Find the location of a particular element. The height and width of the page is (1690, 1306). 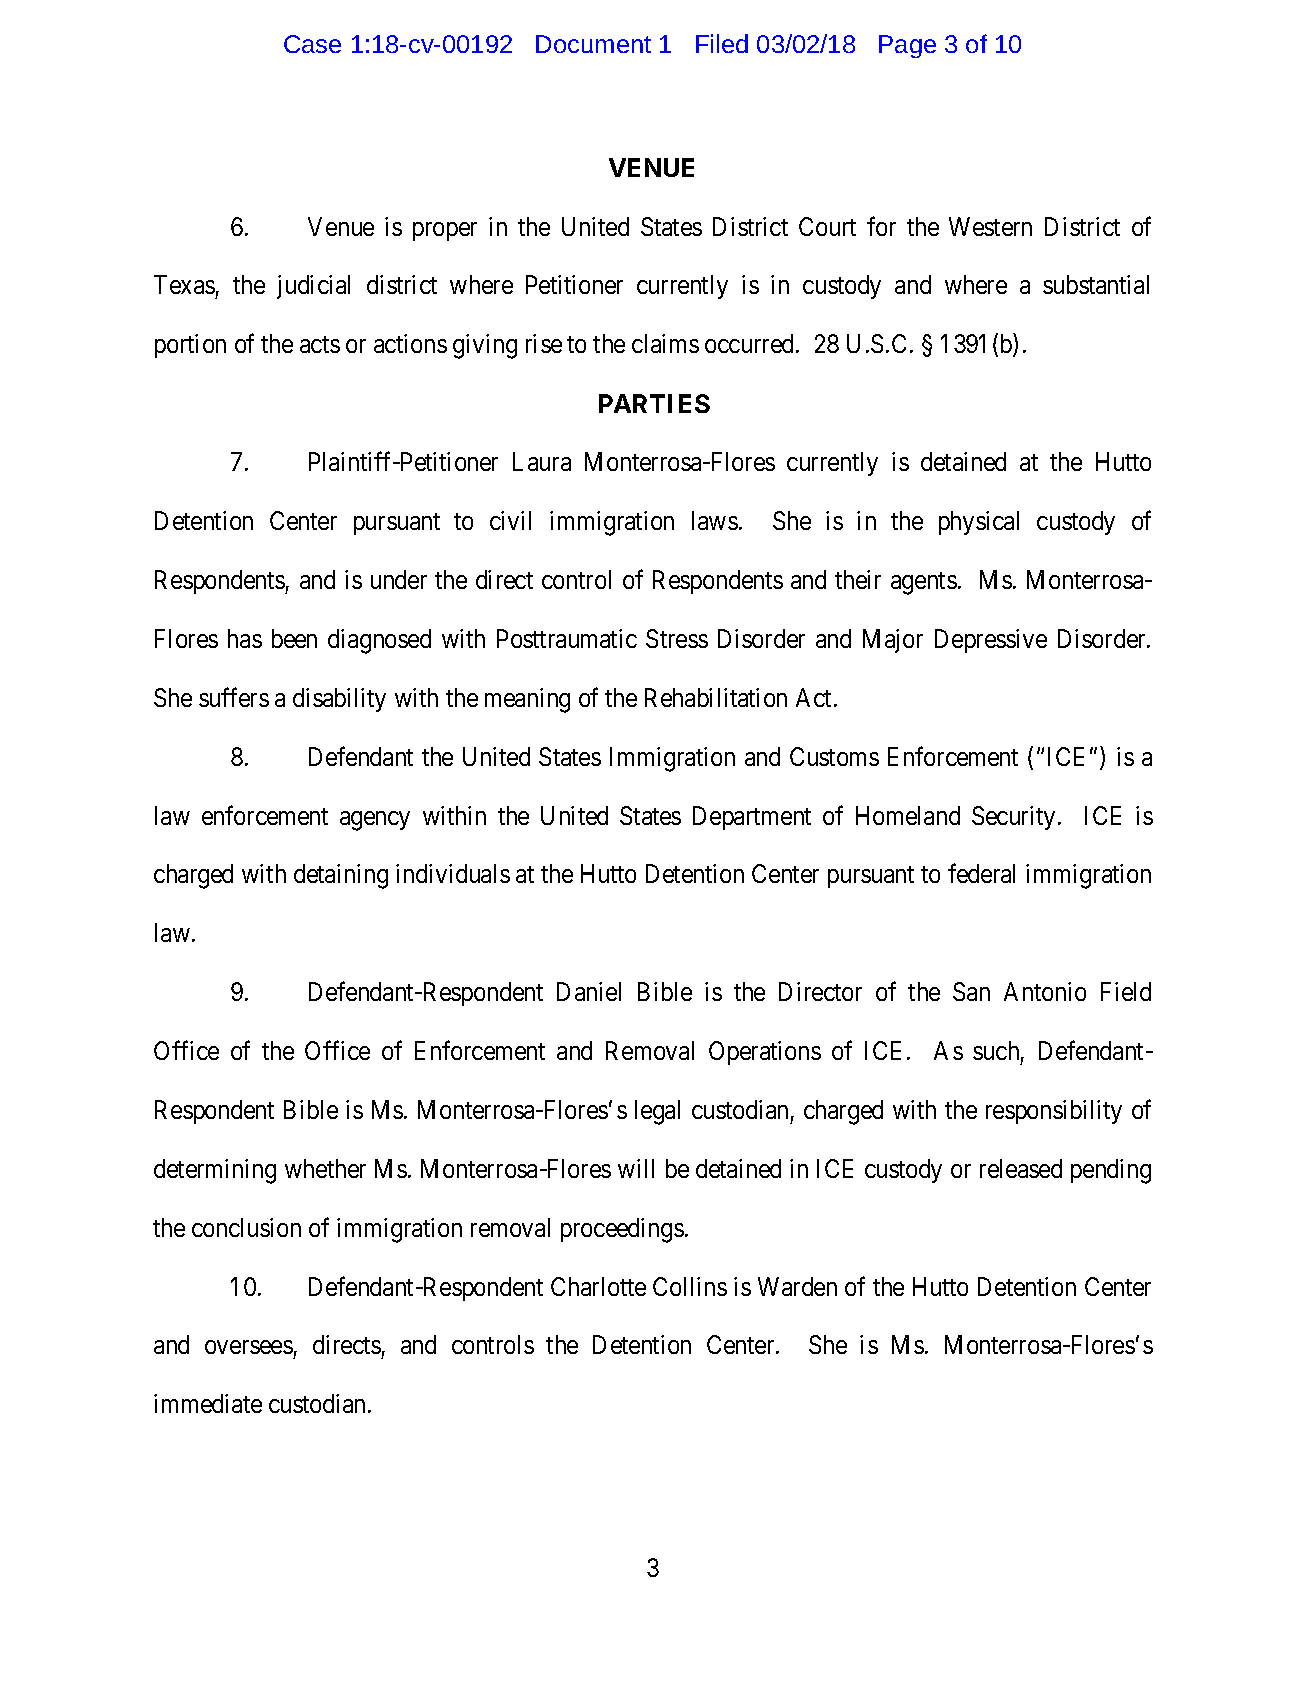

Document is located at coordinates (593, 44).
